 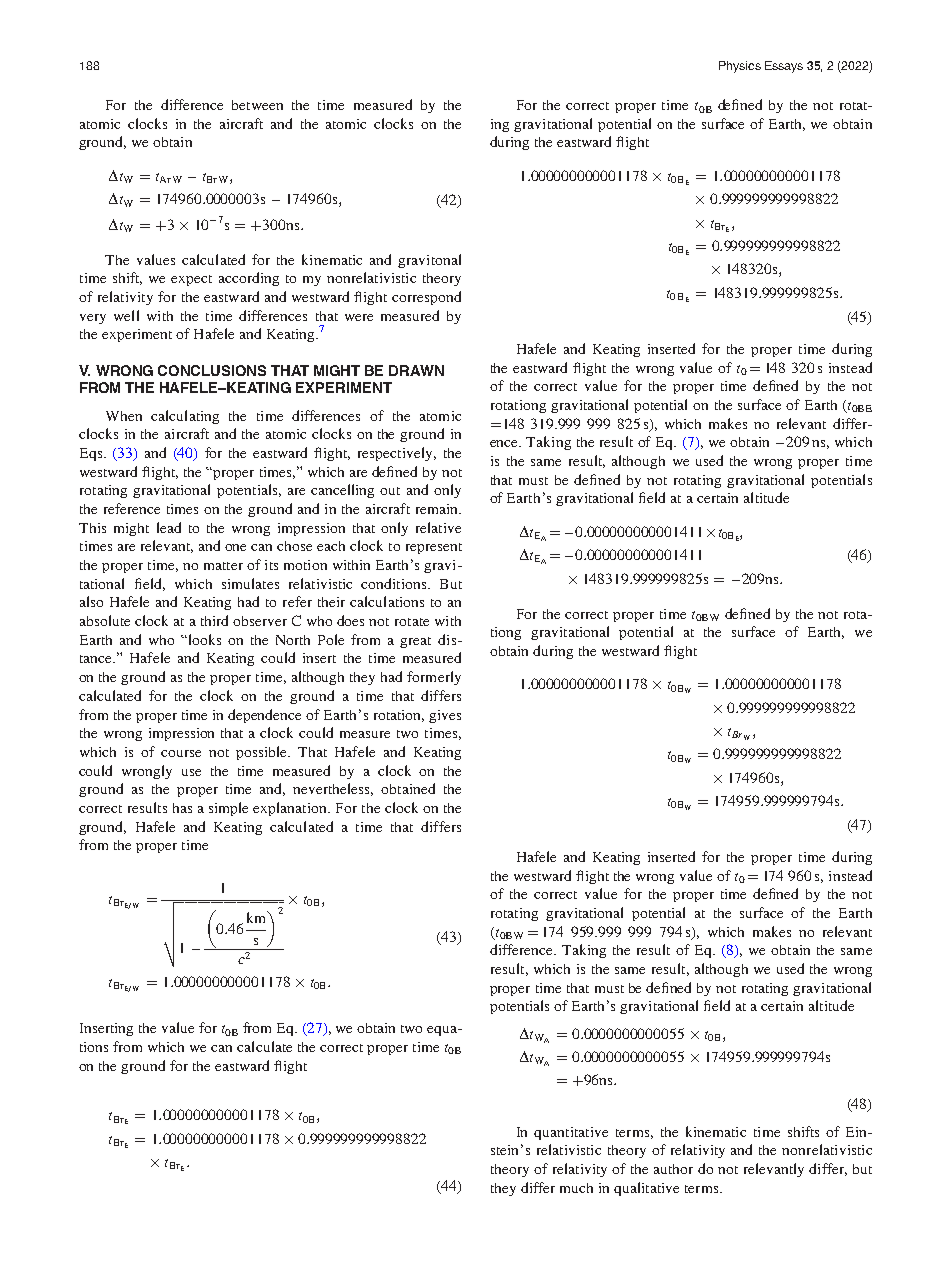 What do you see at coordinates (445, 716) in the image?
I see `gives` at bounding box center [445, 716].
